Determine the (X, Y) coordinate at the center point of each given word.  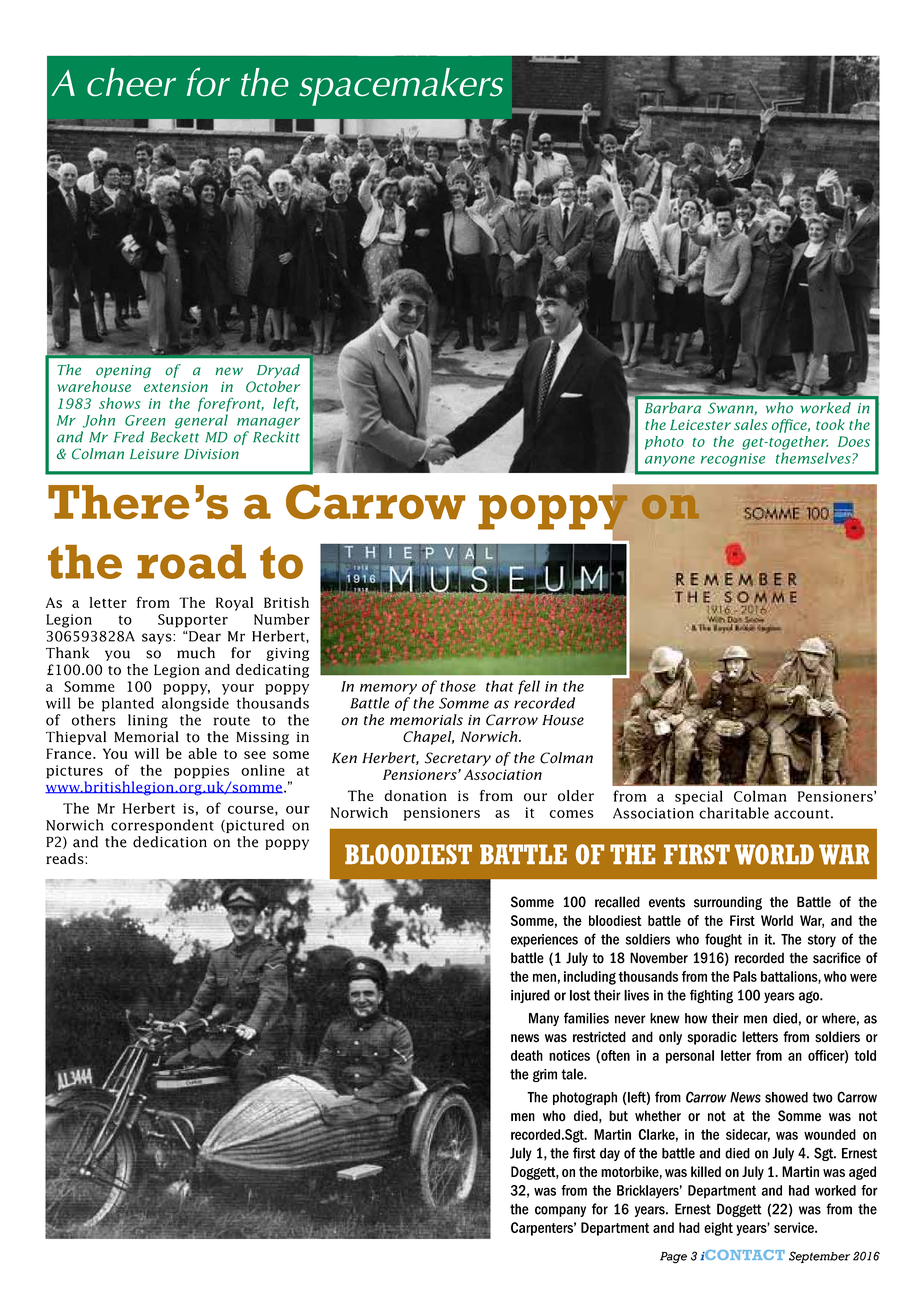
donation (415, 795)
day (610, 1154)
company (560, 1211)
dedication (170, 842)
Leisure (154, 454)
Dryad (278, 371)
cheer (131, 82)
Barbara (673, 407)
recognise (733, 460)
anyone (670, 461)
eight (718, 1229)
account (801, 814)
